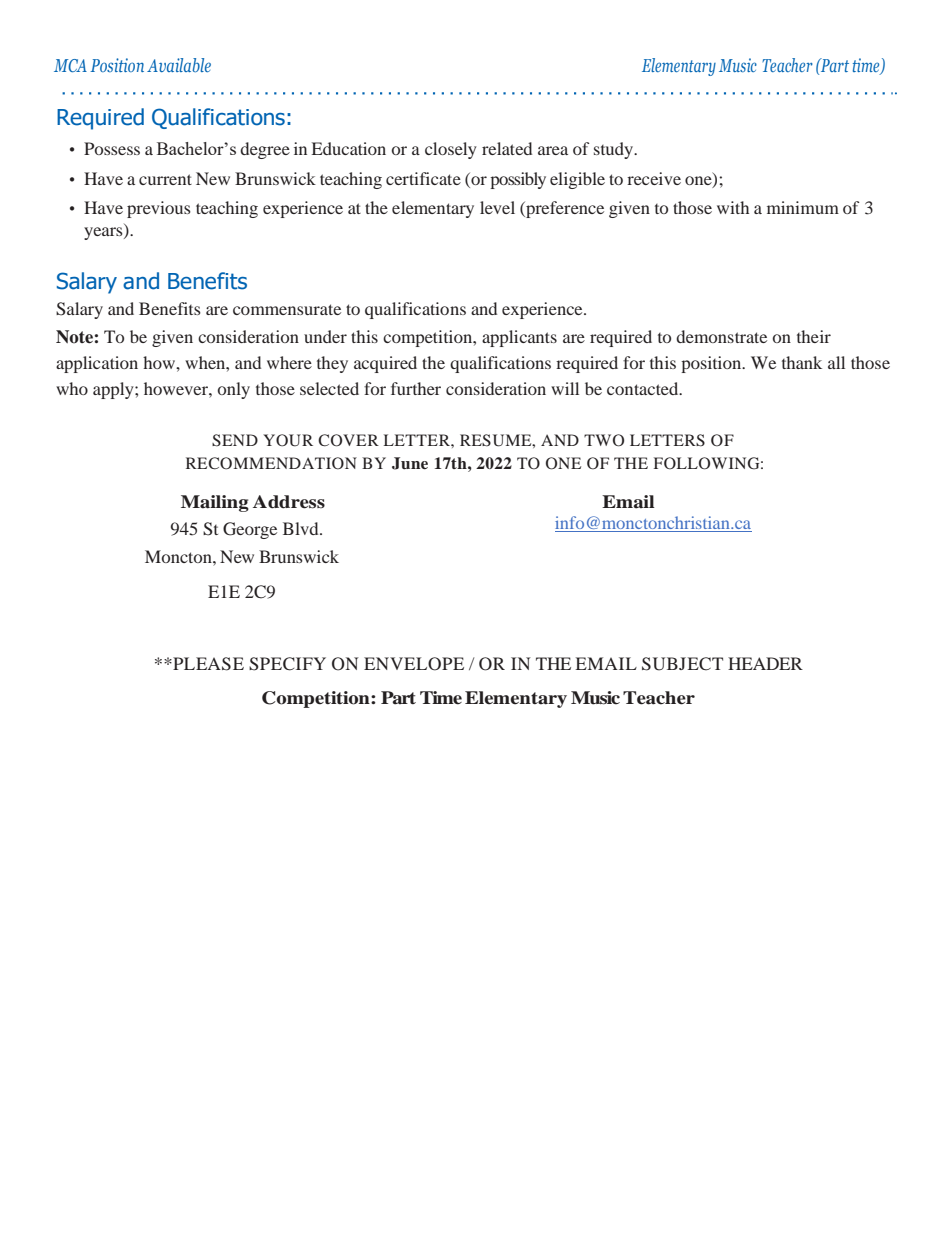 Image resolution: width=952 pixels, height=1233 pixels. I want to click on level, so click(497, 207).
